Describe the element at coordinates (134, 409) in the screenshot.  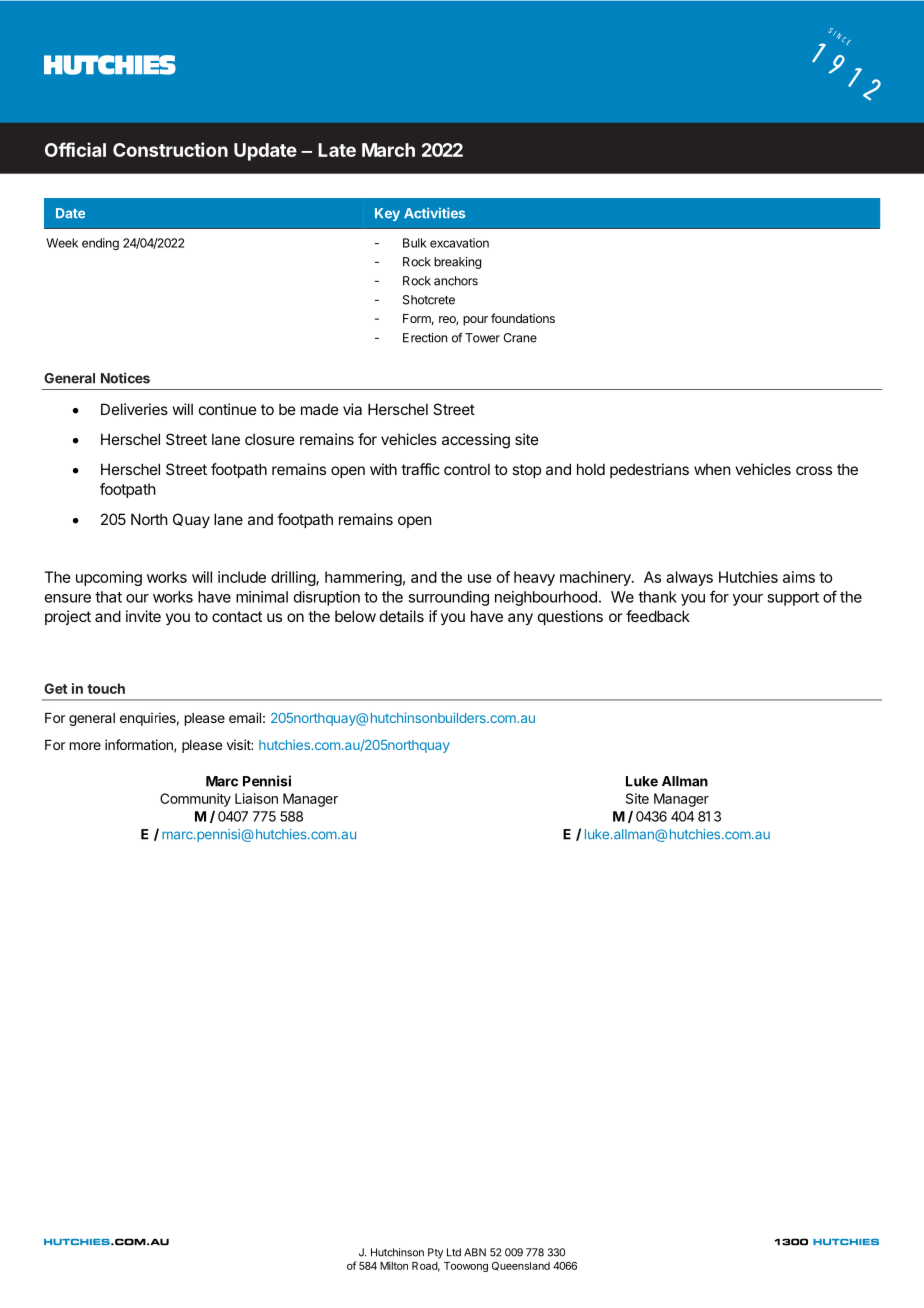
I see `Deliveries` at that location.
